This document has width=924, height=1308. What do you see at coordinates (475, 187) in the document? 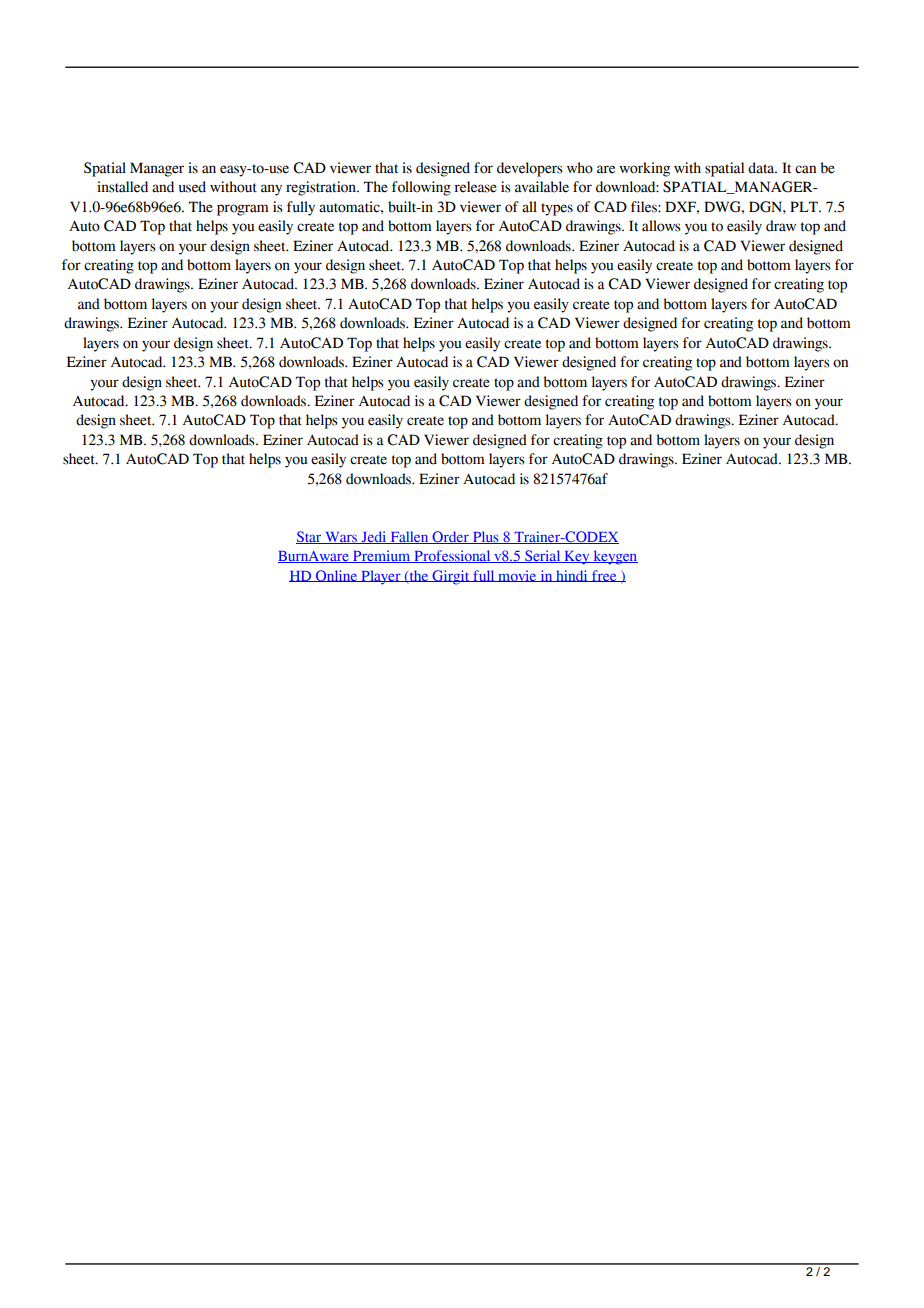
I see `release` at bounding box center [475, 187].
